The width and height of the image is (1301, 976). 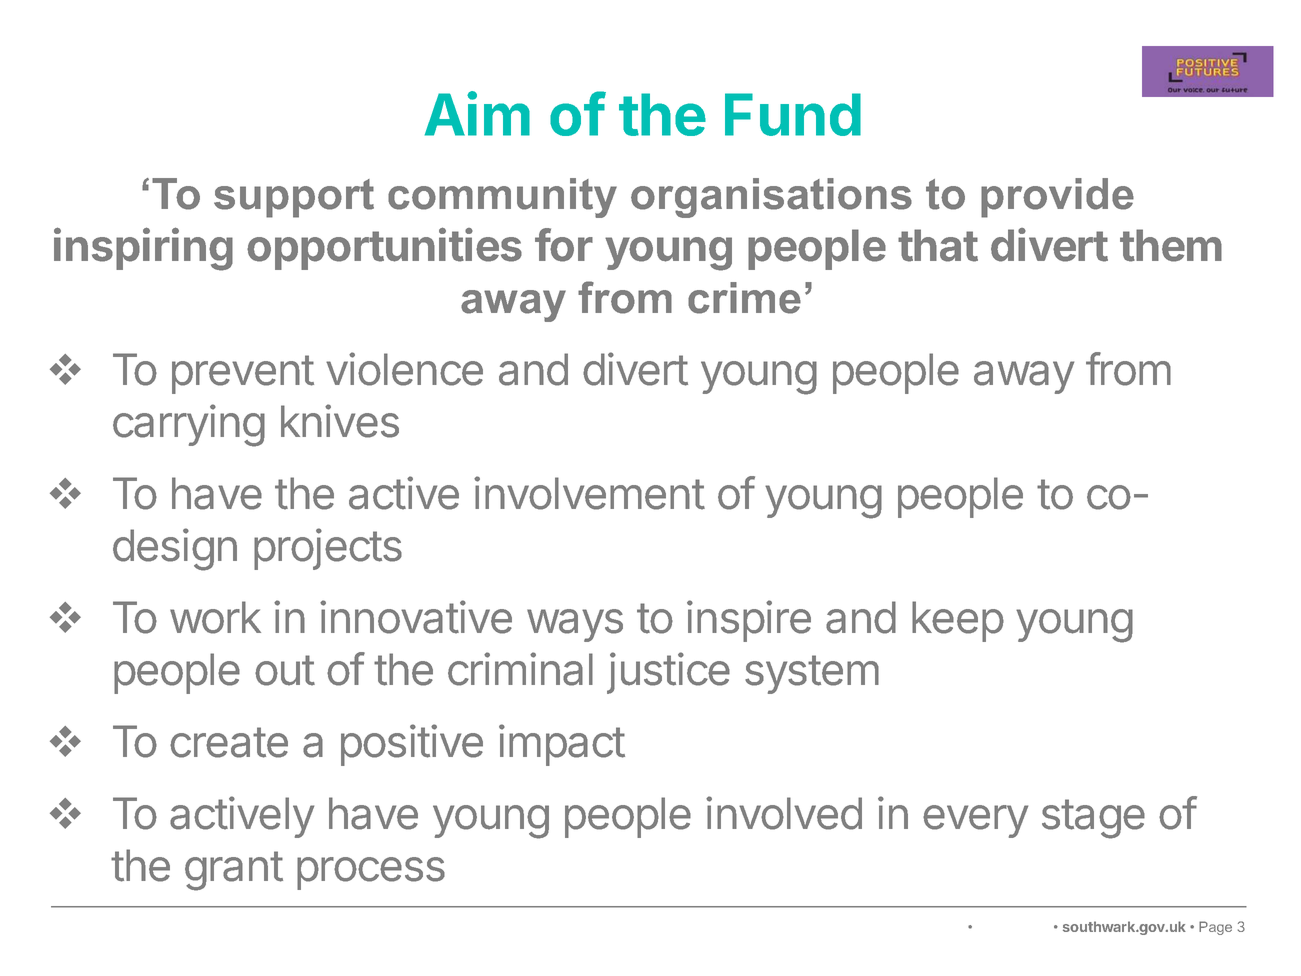 What do you see at coordinates (958, 621) in the image?
I see `keep` at bounding box center [958, 621].
